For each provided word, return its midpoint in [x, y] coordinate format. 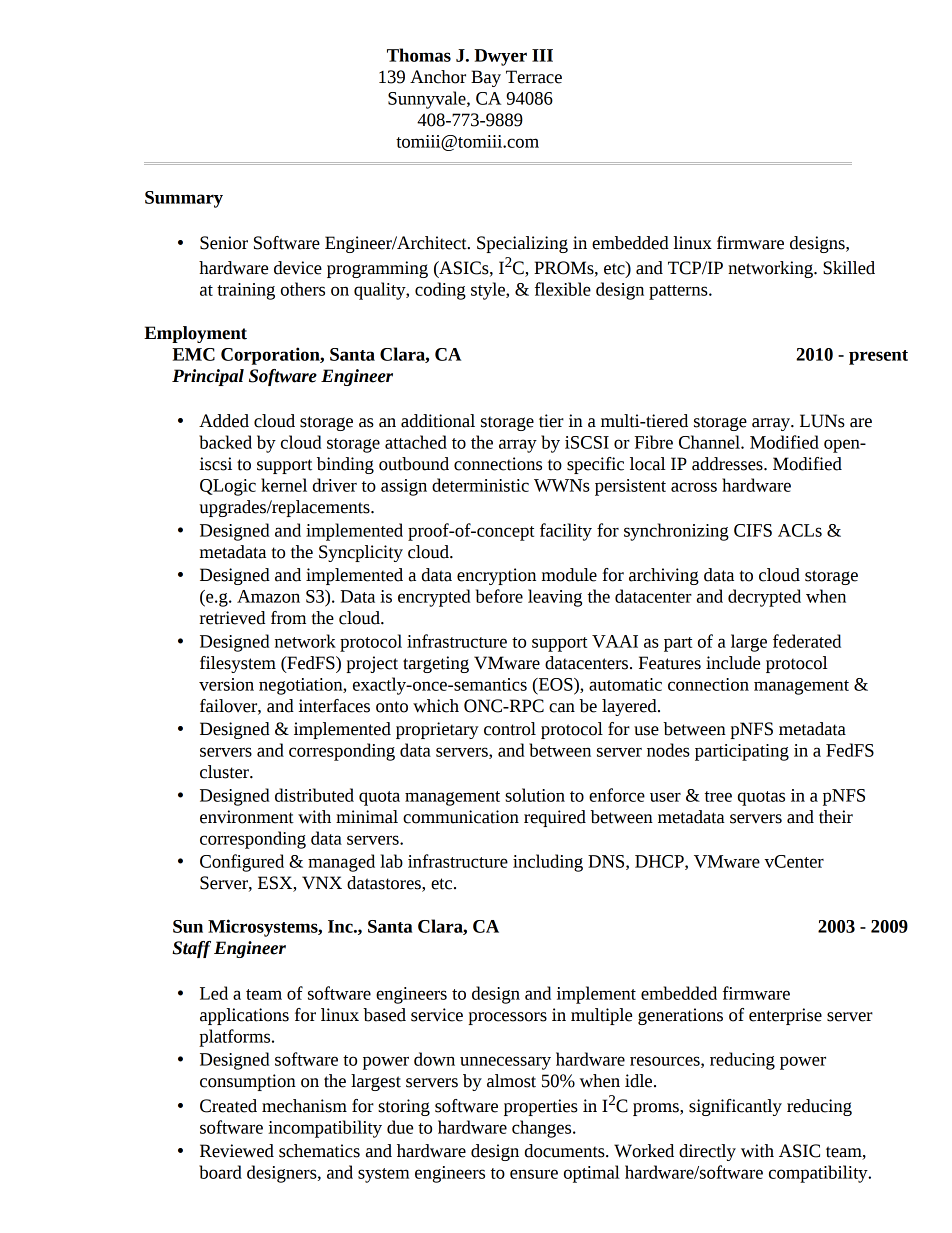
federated [807, 641]
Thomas [419, 55]
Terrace [534, 77]
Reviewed [237, 1151]
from [288, 618]
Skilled [849, 268]
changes [543, 1129]
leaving [555, 598]
